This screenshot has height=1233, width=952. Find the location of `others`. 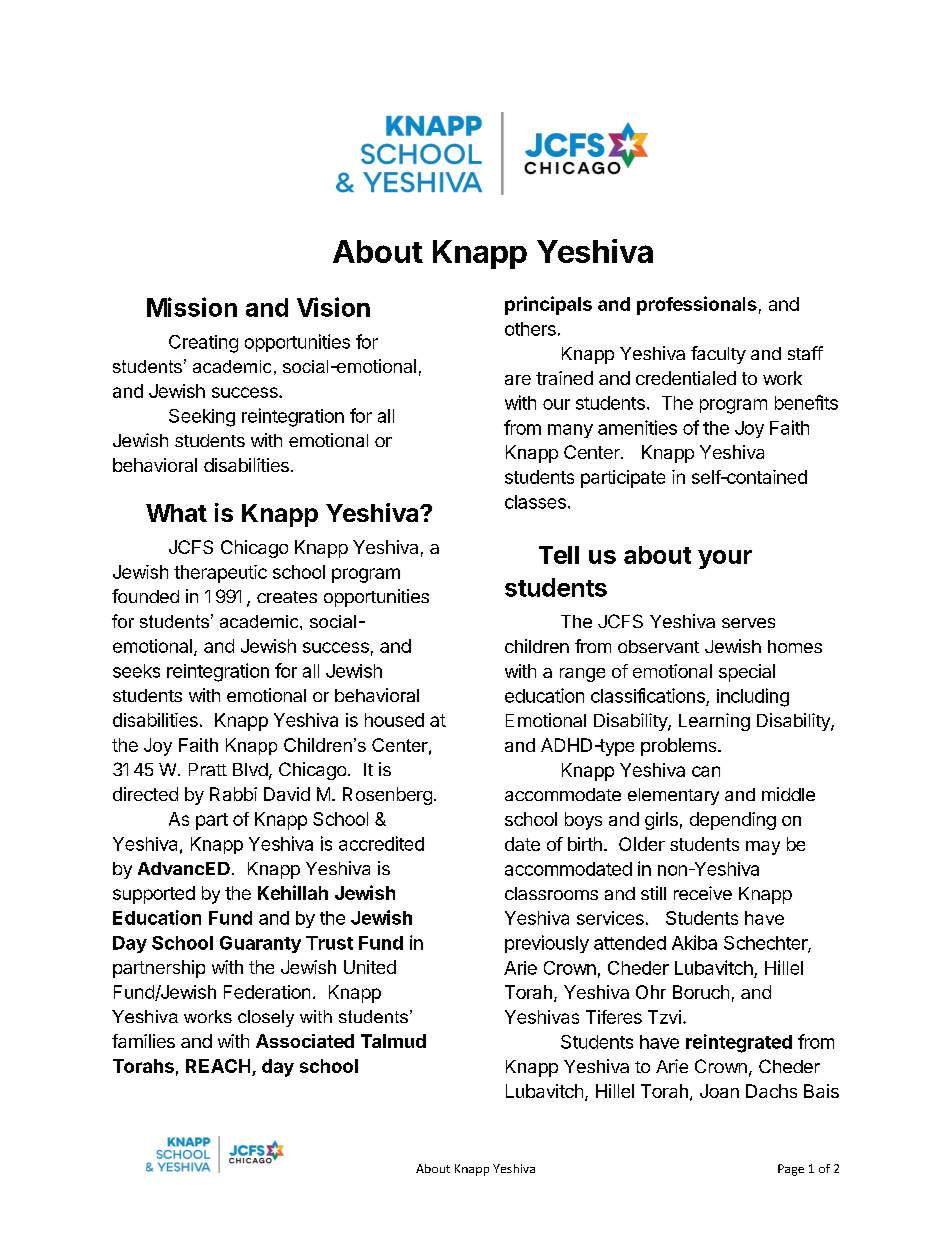

others is located at coordinates (530, 329).
